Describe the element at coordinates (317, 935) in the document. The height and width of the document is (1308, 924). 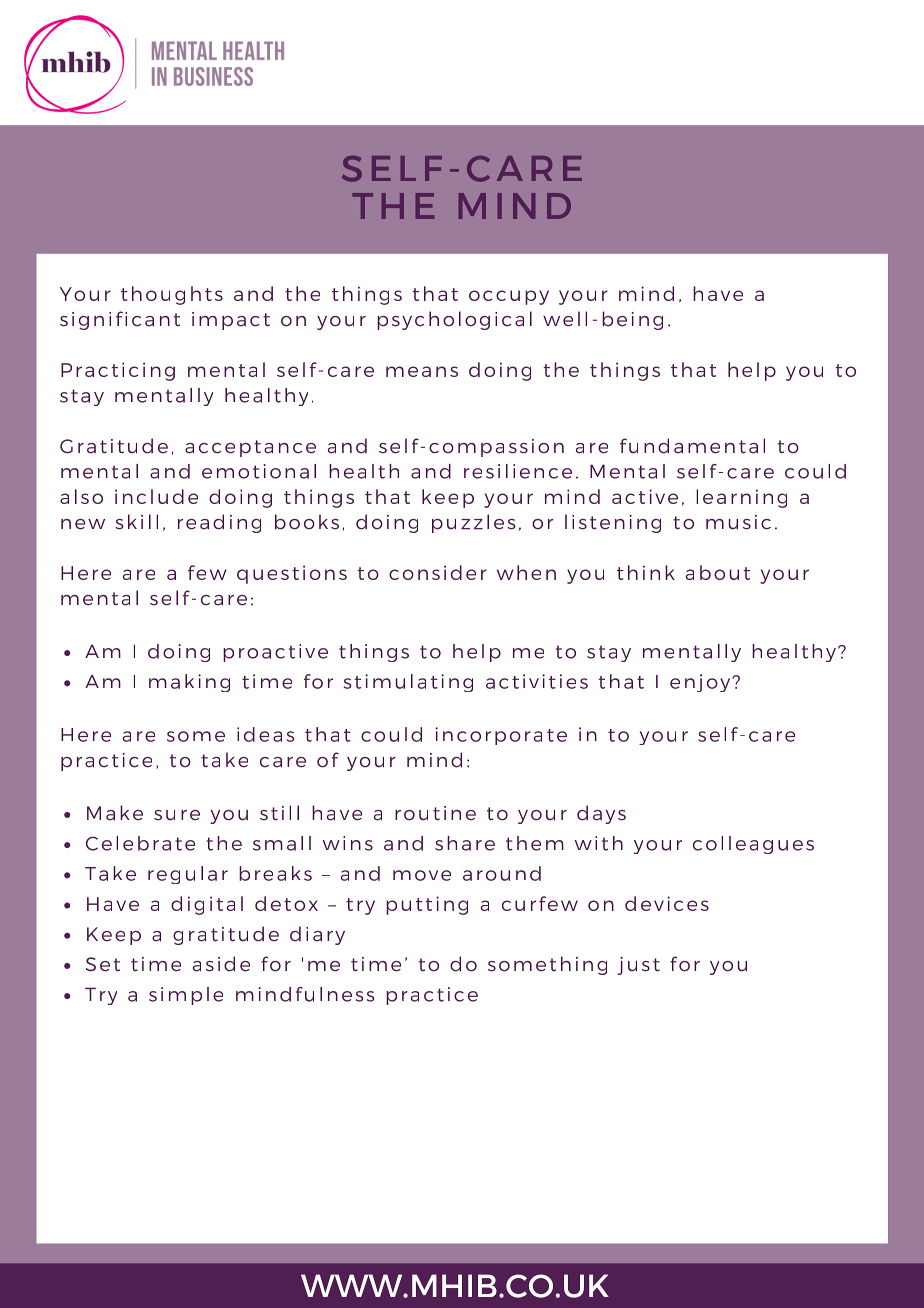
I see `diary` at that location.
